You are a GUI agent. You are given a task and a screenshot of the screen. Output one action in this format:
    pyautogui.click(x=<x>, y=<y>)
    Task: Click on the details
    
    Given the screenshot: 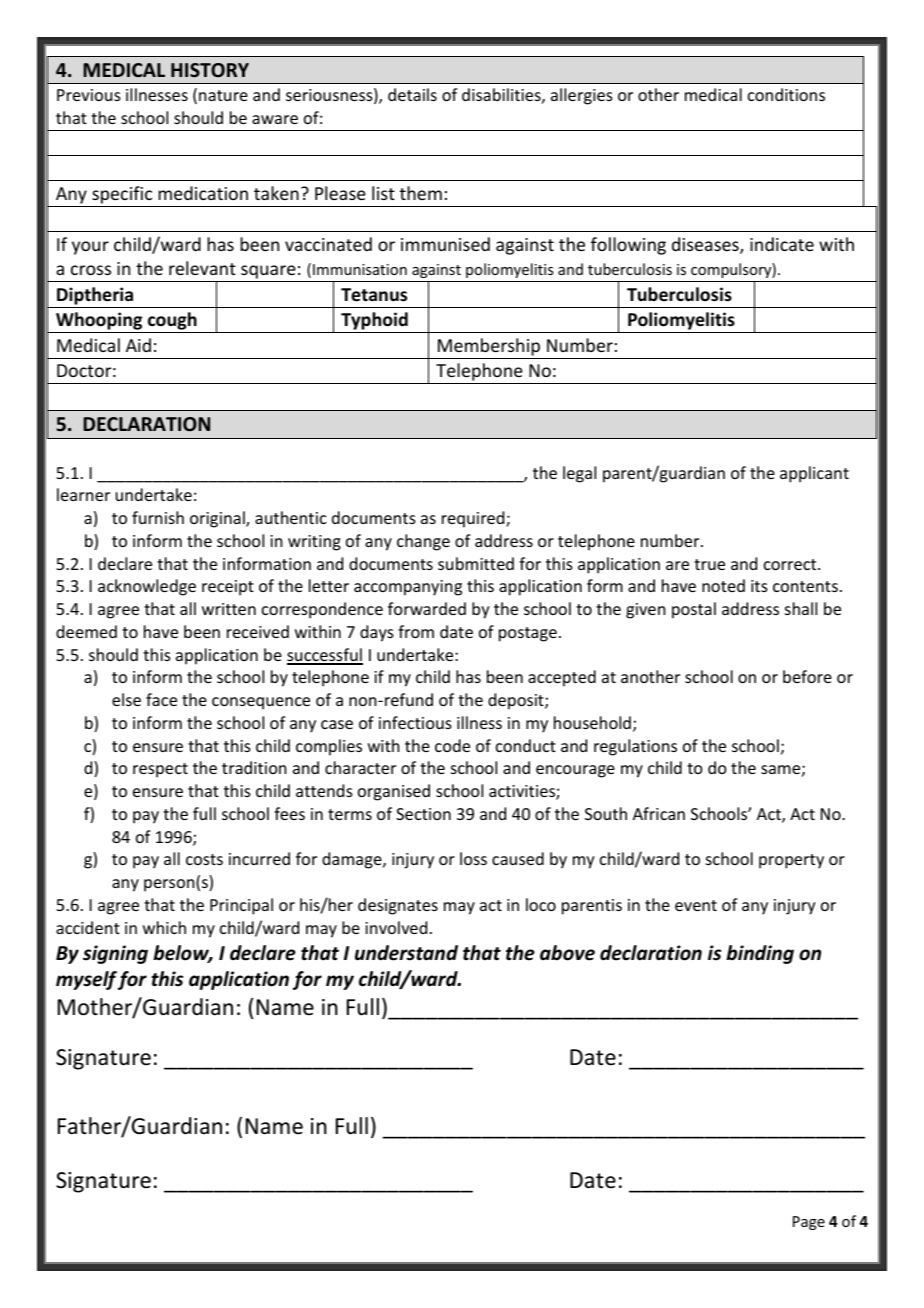 What is the action you would take?
    pyautogui.click(x=412, y=94)
